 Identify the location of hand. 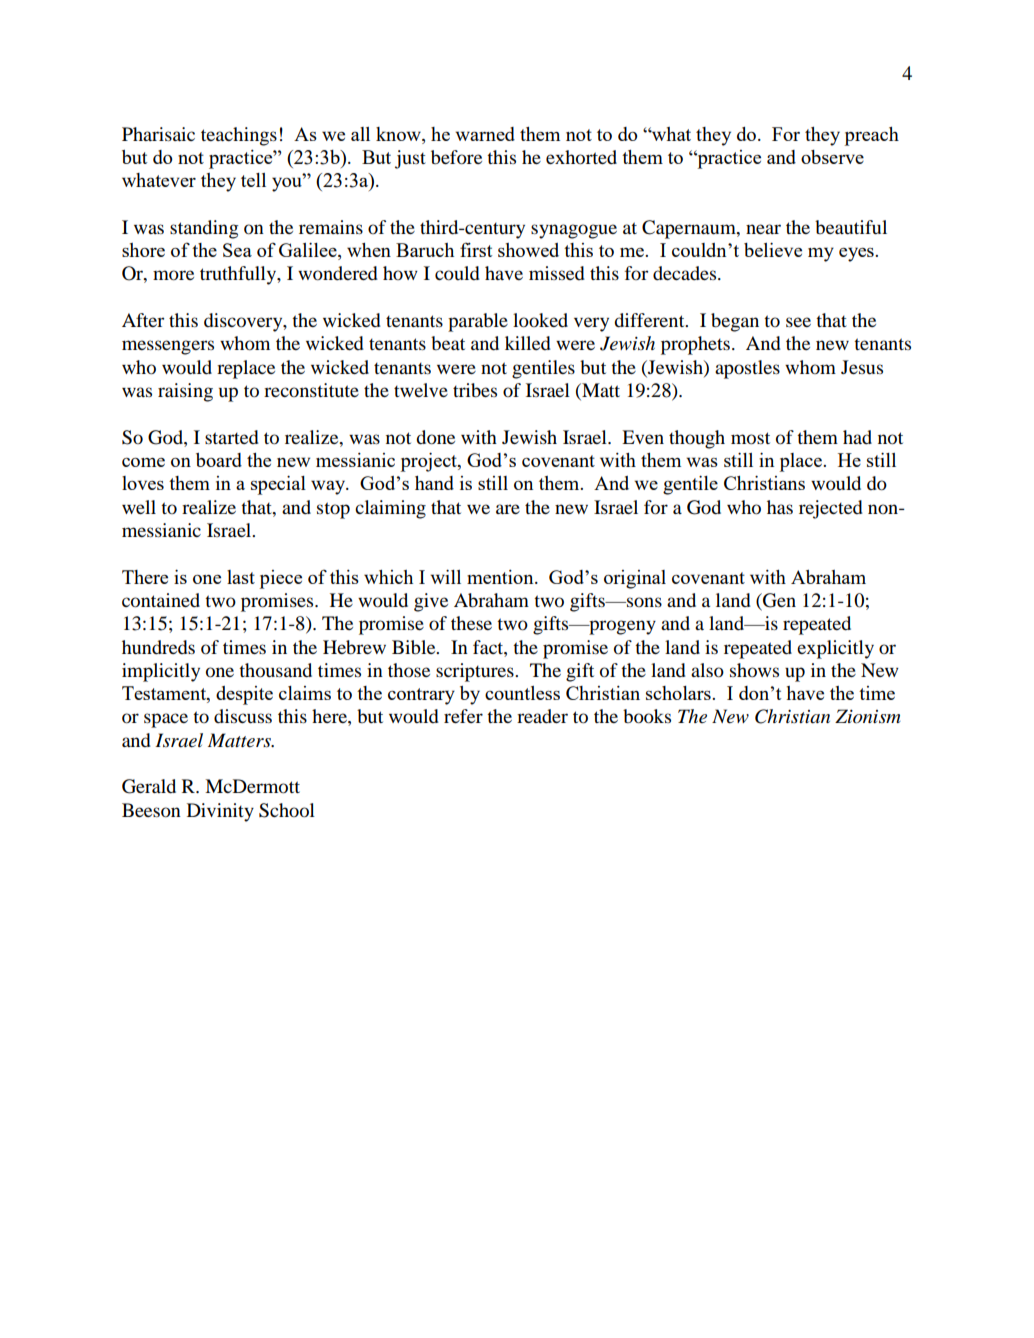
(434, 483).
